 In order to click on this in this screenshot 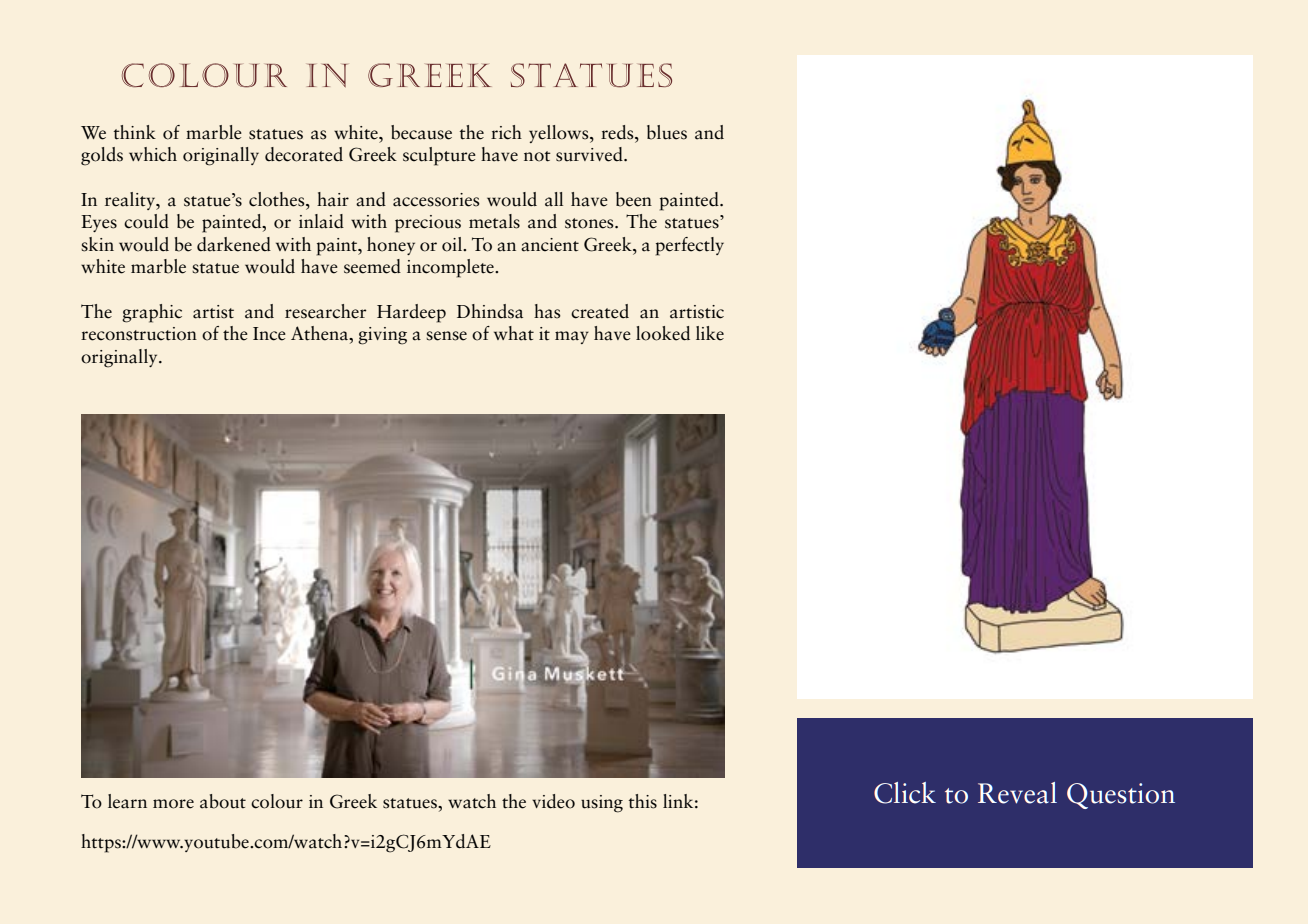, I will do `click(643, 801)`.
